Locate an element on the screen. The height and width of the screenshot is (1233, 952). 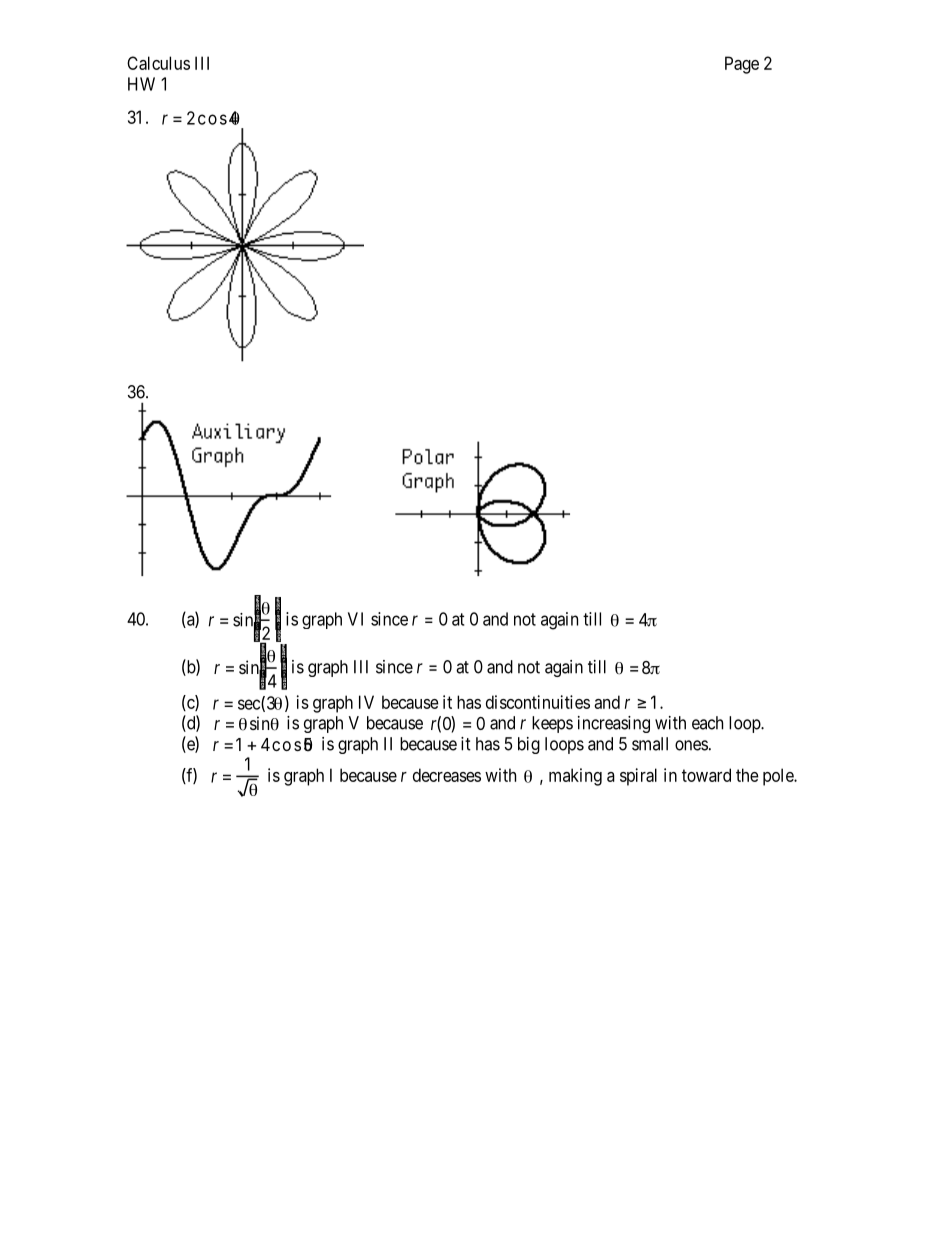
keeps is located at coordinates (552, 724).
